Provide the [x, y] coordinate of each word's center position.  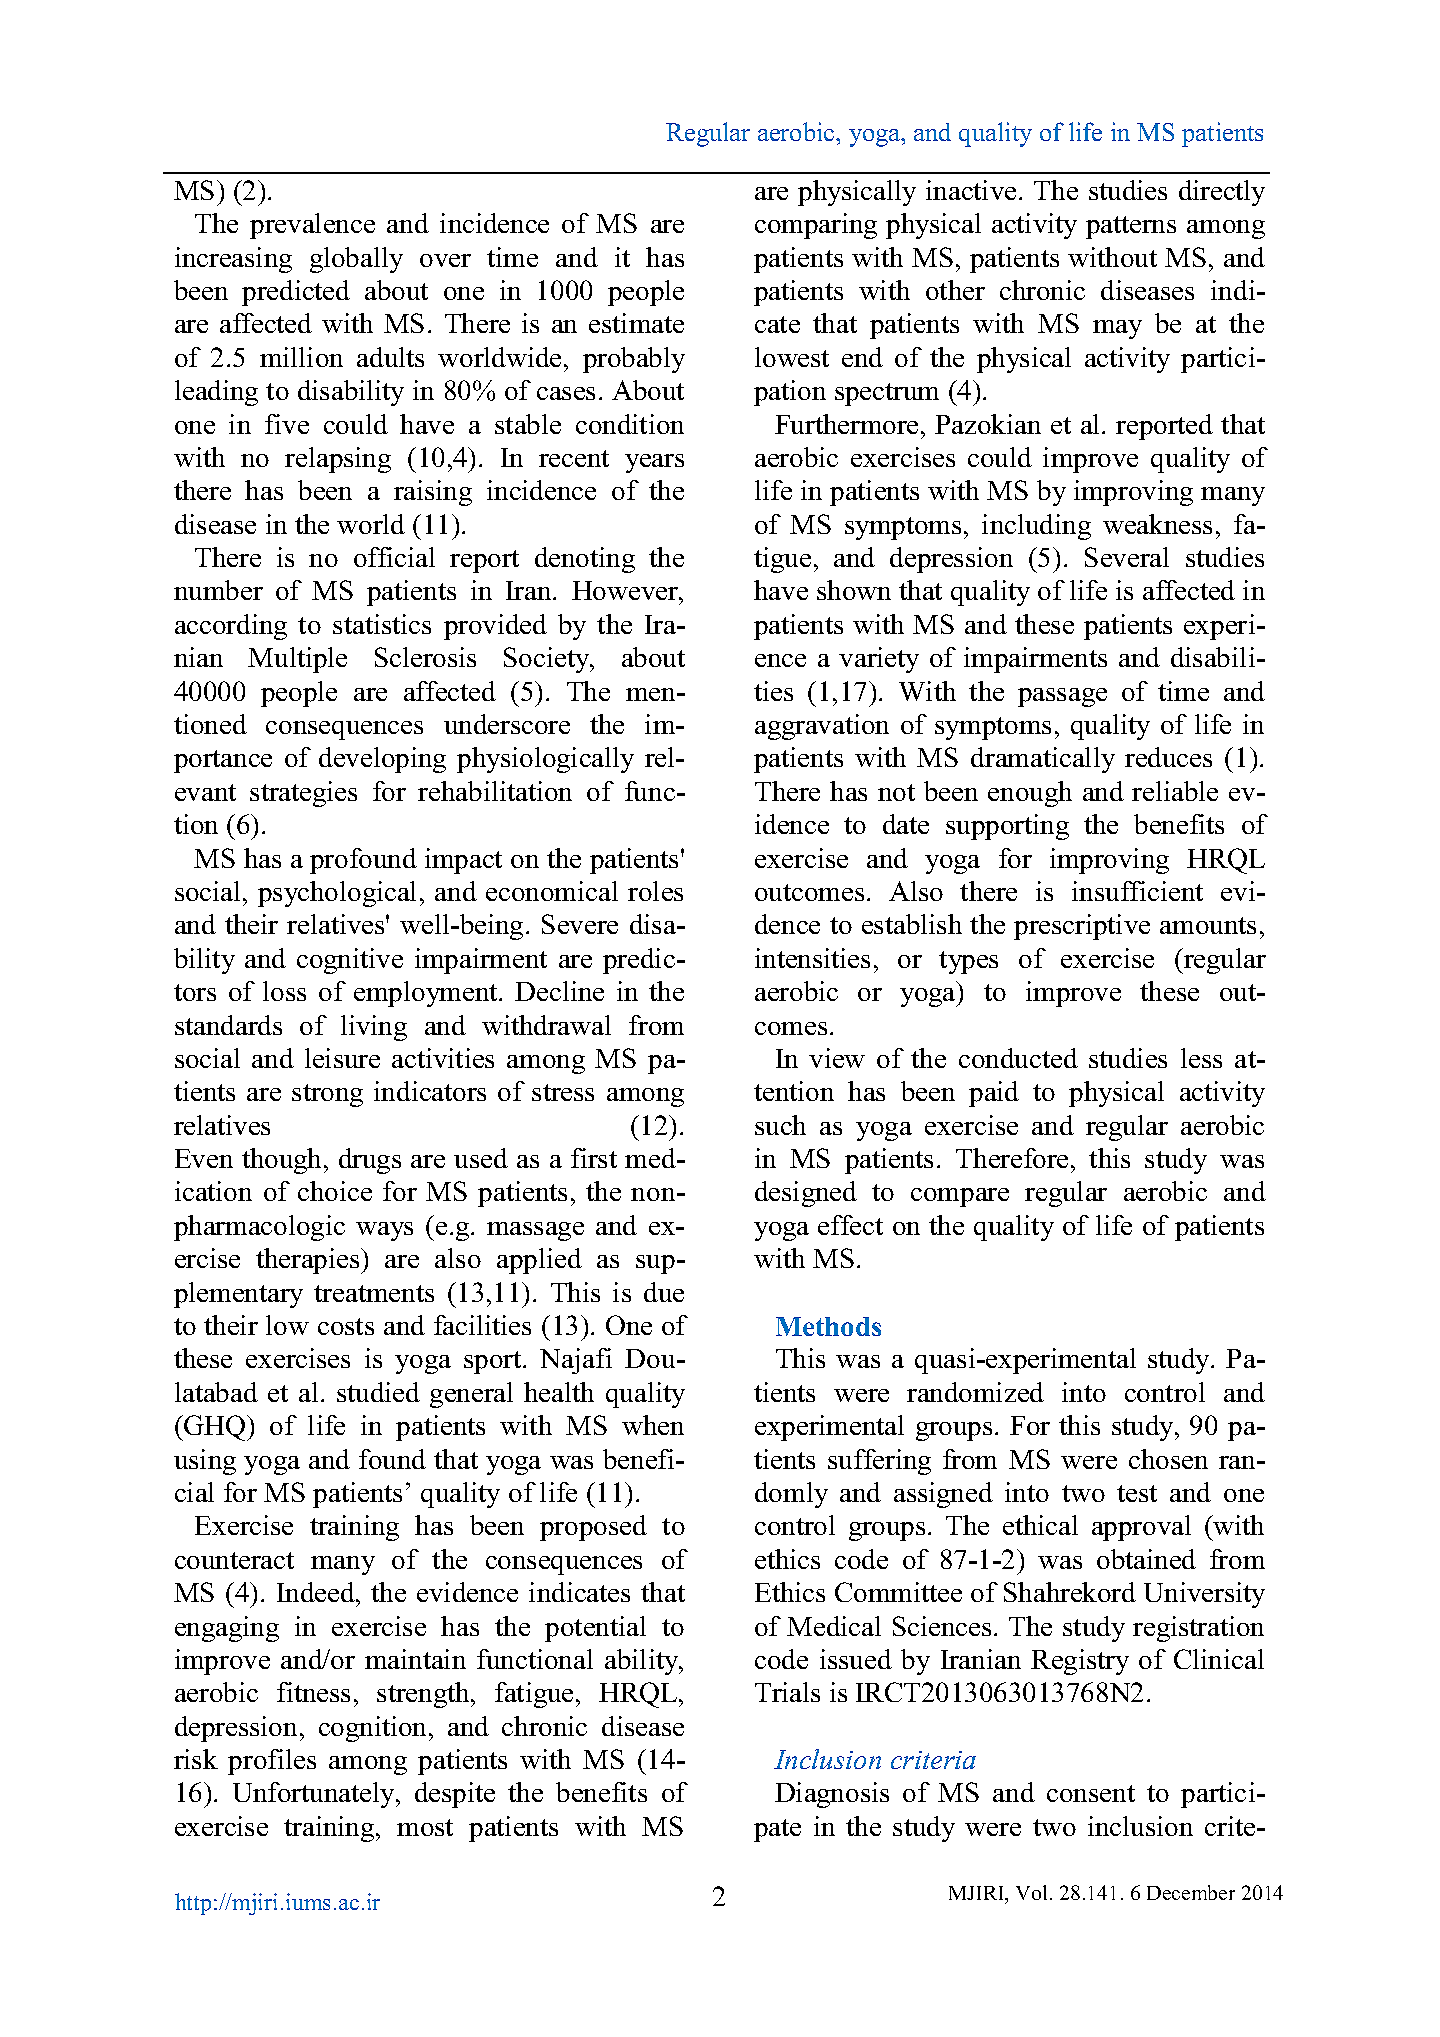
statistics [382, 624]
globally [356, 260]
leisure [342, 1058]
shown [854, 590]
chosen [1168, 1459]
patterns [1131, 227]
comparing [816, 226]
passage [1062, 697]
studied [378, 1392]
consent [1091, 1793]
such [780, 1125]
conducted [1018, 1058]
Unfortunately [315, 1795]
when [653, 1425]
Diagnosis [832, 1795]
